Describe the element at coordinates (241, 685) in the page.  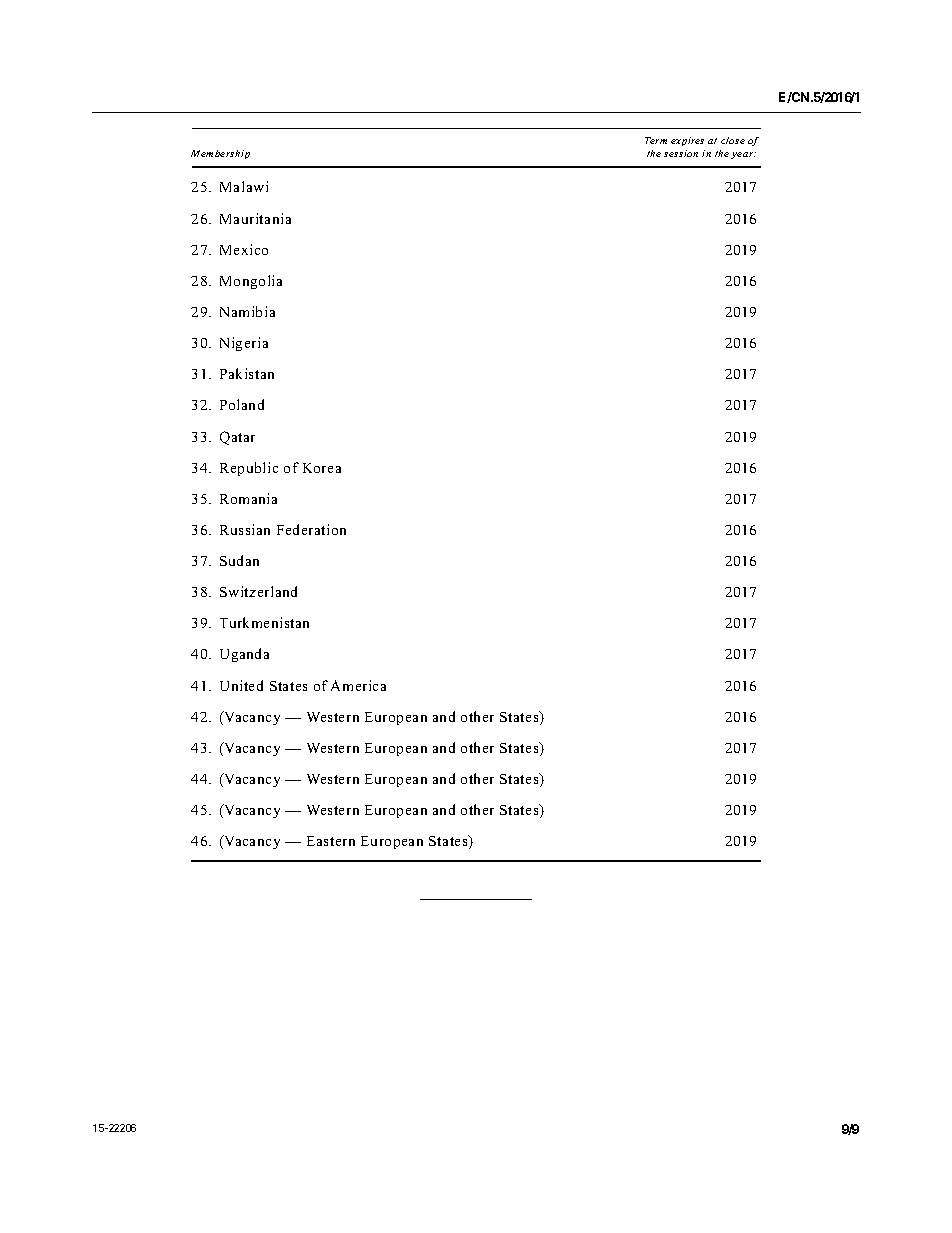
I see `United` at that location.
